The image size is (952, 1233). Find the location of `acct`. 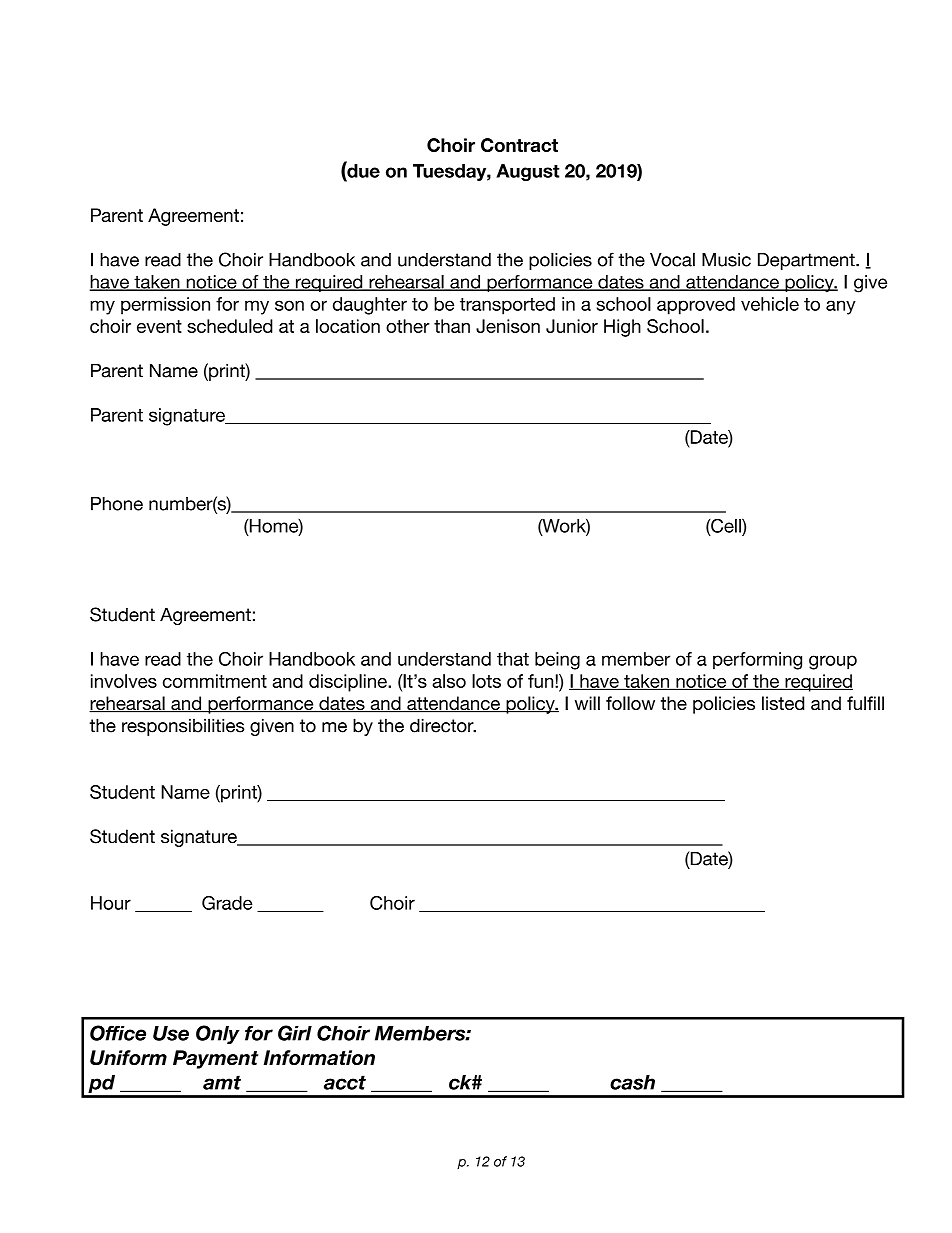

acct is located at coordinates (345, 1082).
